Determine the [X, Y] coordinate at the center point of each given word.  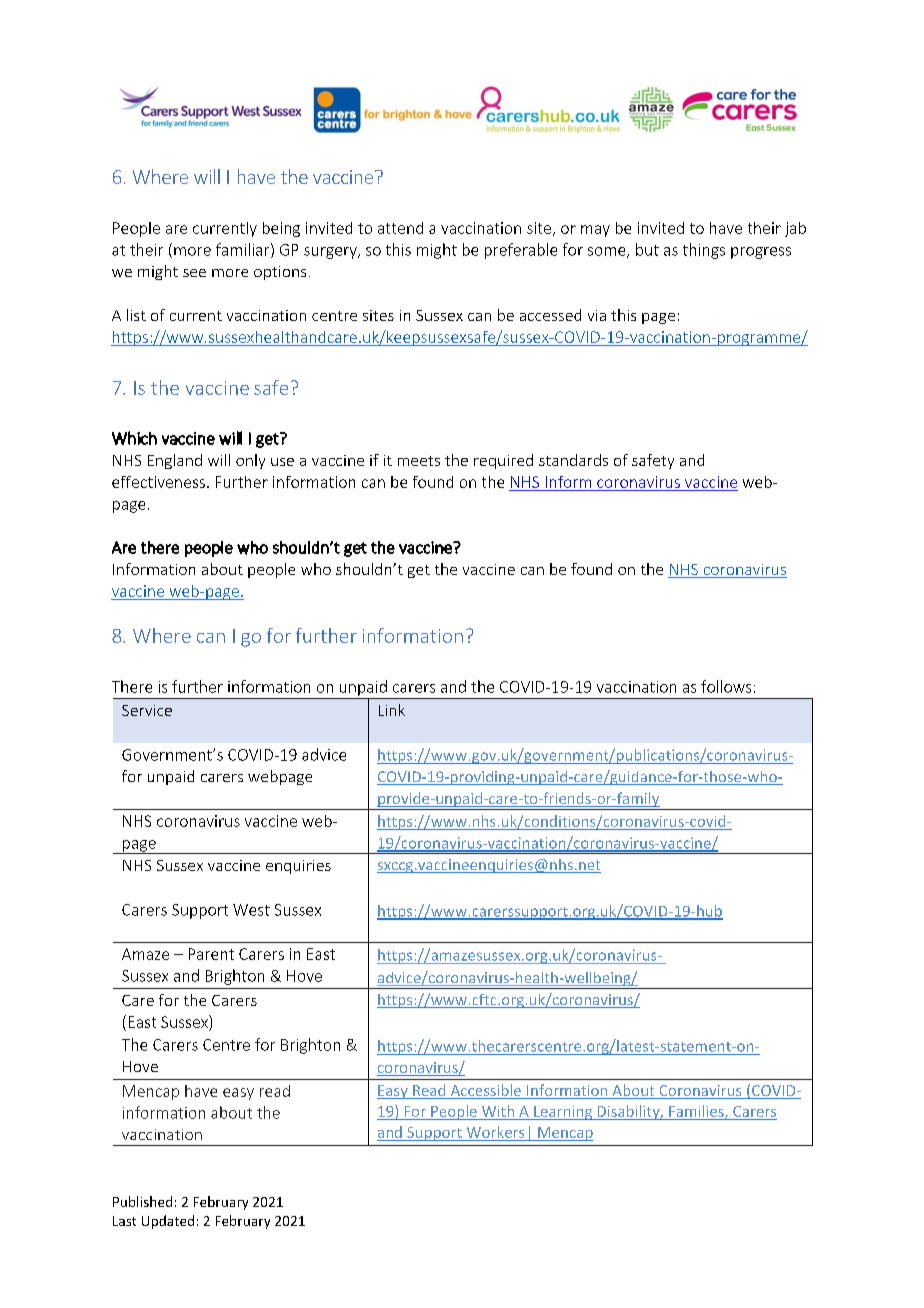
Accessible [485, 1091]
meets [419, 461]
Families [697, 1112]
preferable [521, 251]
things [704, 251]
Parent [211, 954]
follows [726, 686]
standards [573, 460]
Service [147, 710]
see [194, 273]
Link [392, 710]
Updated [168, 1222]
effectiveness [158, 482]
